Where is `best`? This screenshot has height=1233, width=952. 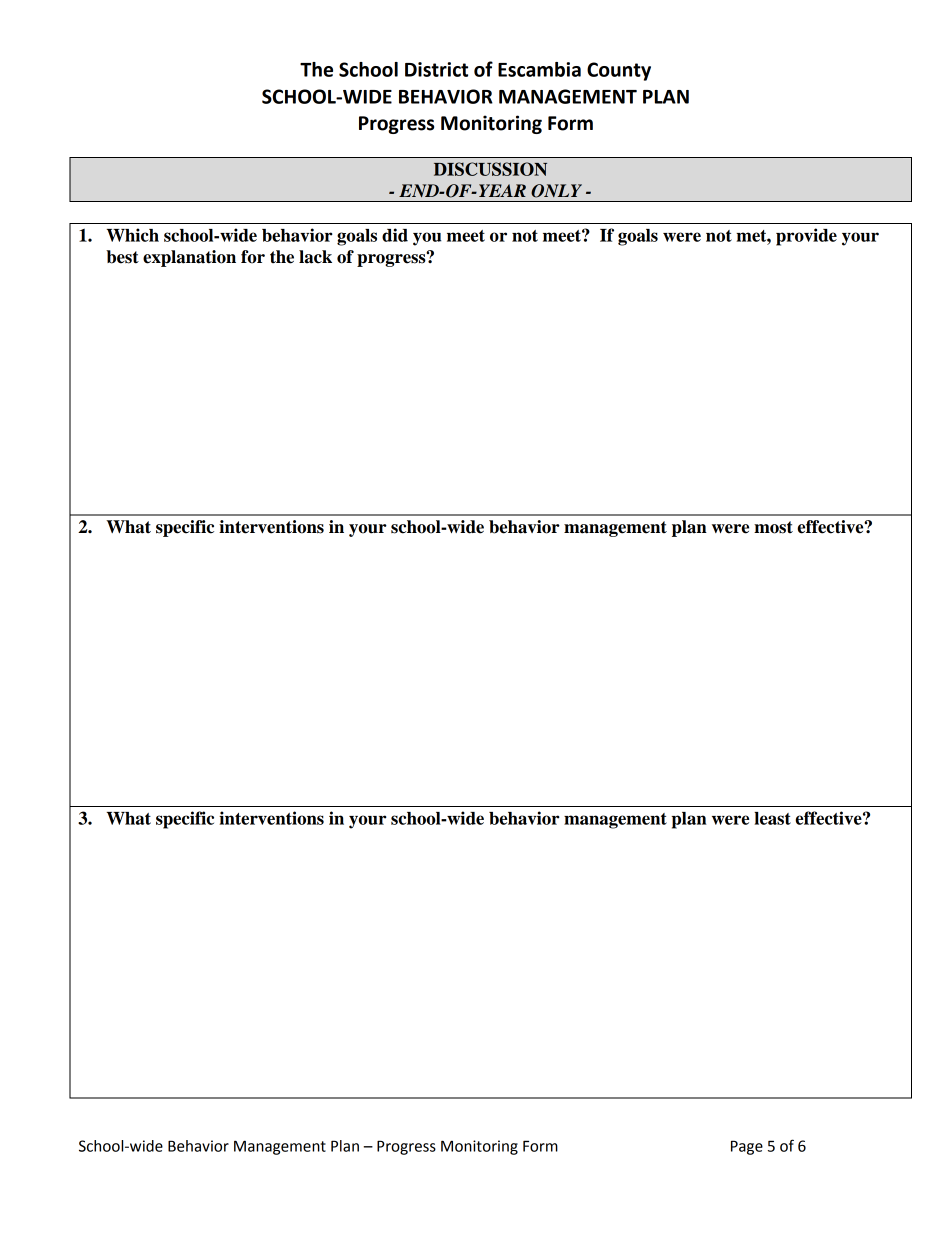
best is located at coordinates (122, 257).
